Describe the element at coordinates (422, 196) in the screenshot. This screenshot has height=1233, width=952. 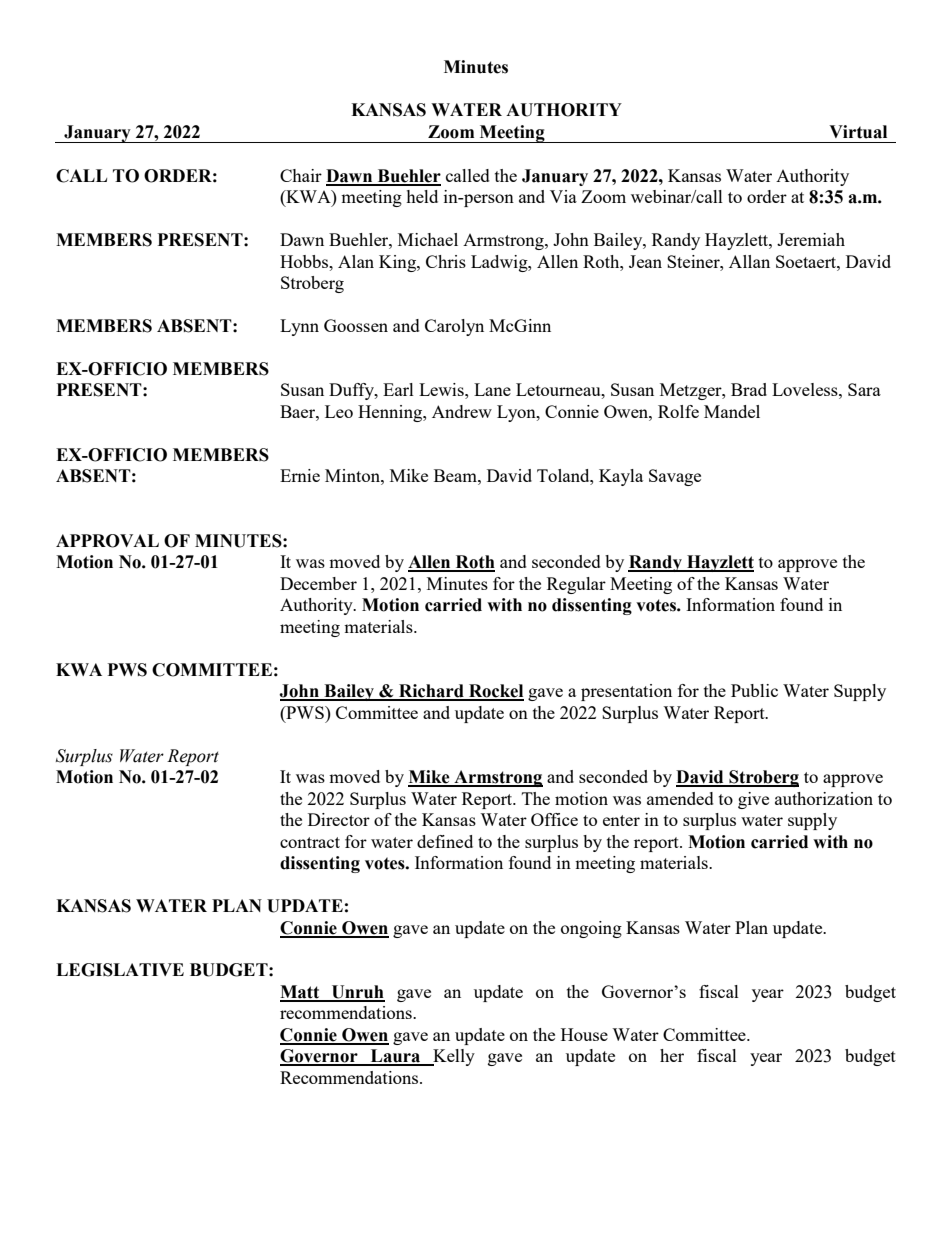
I see `held` at that location.
